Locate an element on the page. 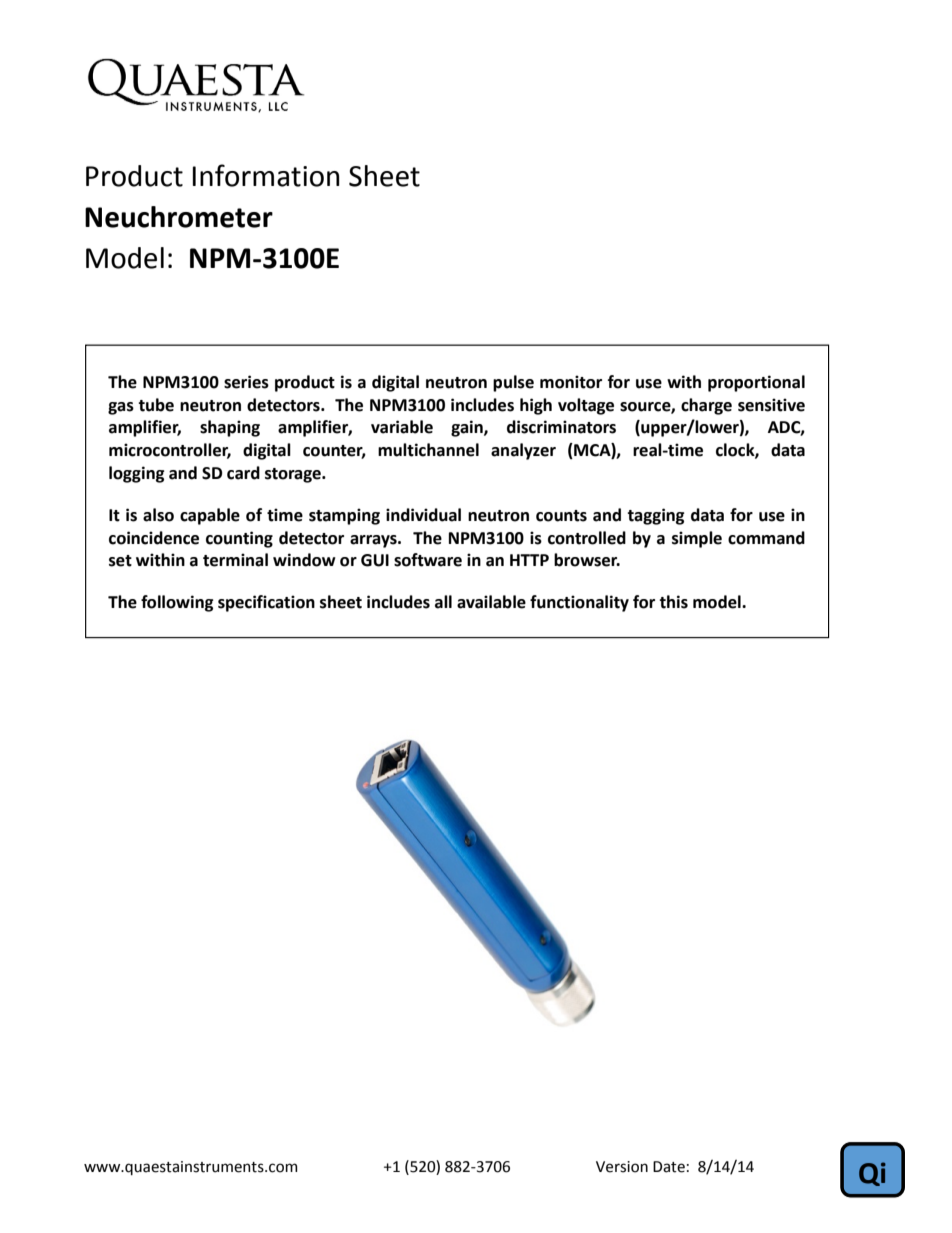 The width and height of the image is (952, 1233). Information is located at coordinates (266, 175).
